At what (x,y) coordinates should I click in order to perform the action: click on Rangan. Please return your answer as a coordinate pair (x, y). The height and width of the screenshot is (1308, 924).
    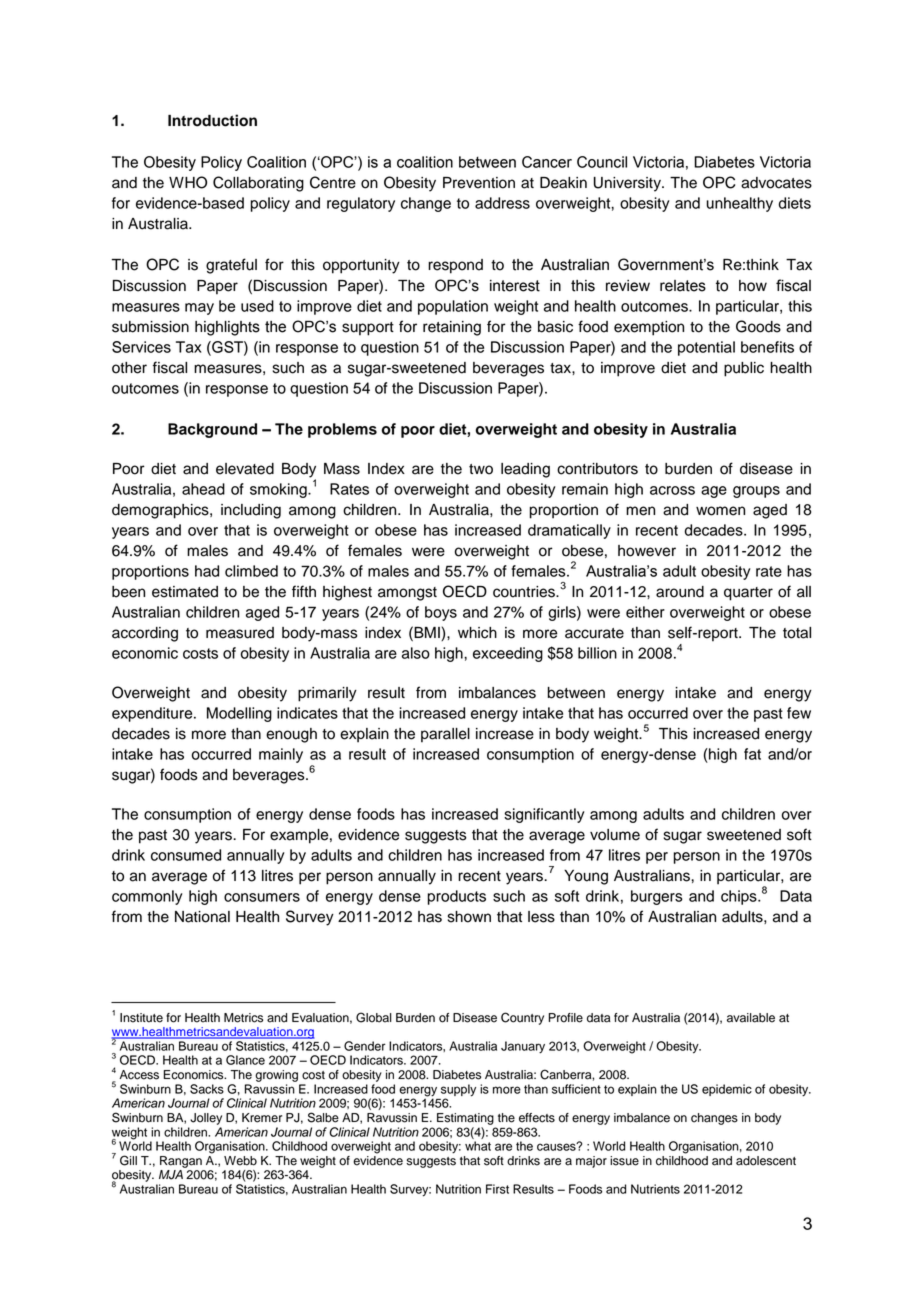
    Looking at the image, I should click on (181, 1162).
